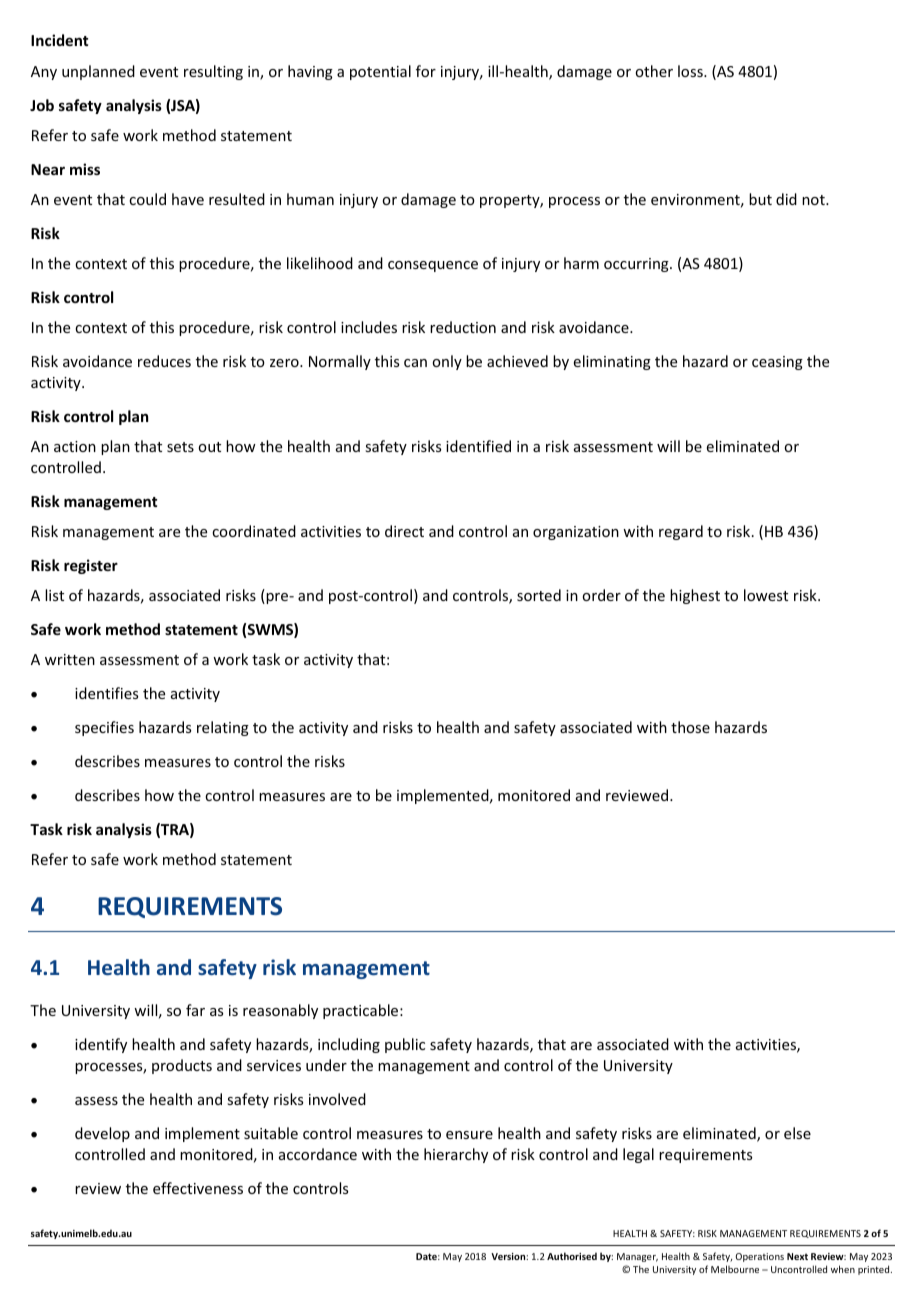 The width and height of the screenshot is (924, 1308). I want to click on effectiveness, so click(198, 1188).
